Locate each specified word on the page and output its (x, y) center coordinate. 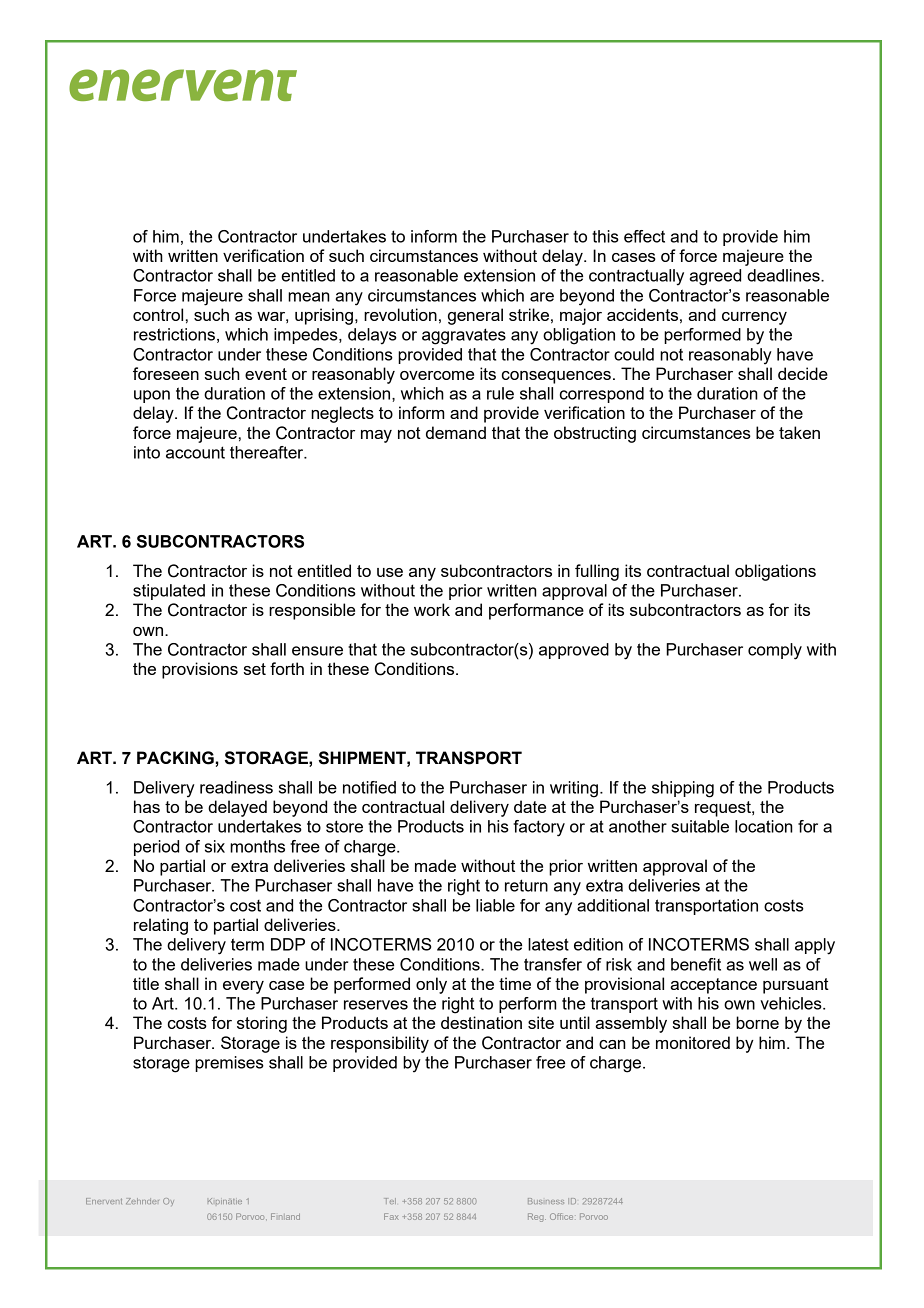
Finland (285, 1216)
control (158, 314)
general (475, 316)
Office (561, 1216)
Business (546, 1201)
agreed (715, 277)
